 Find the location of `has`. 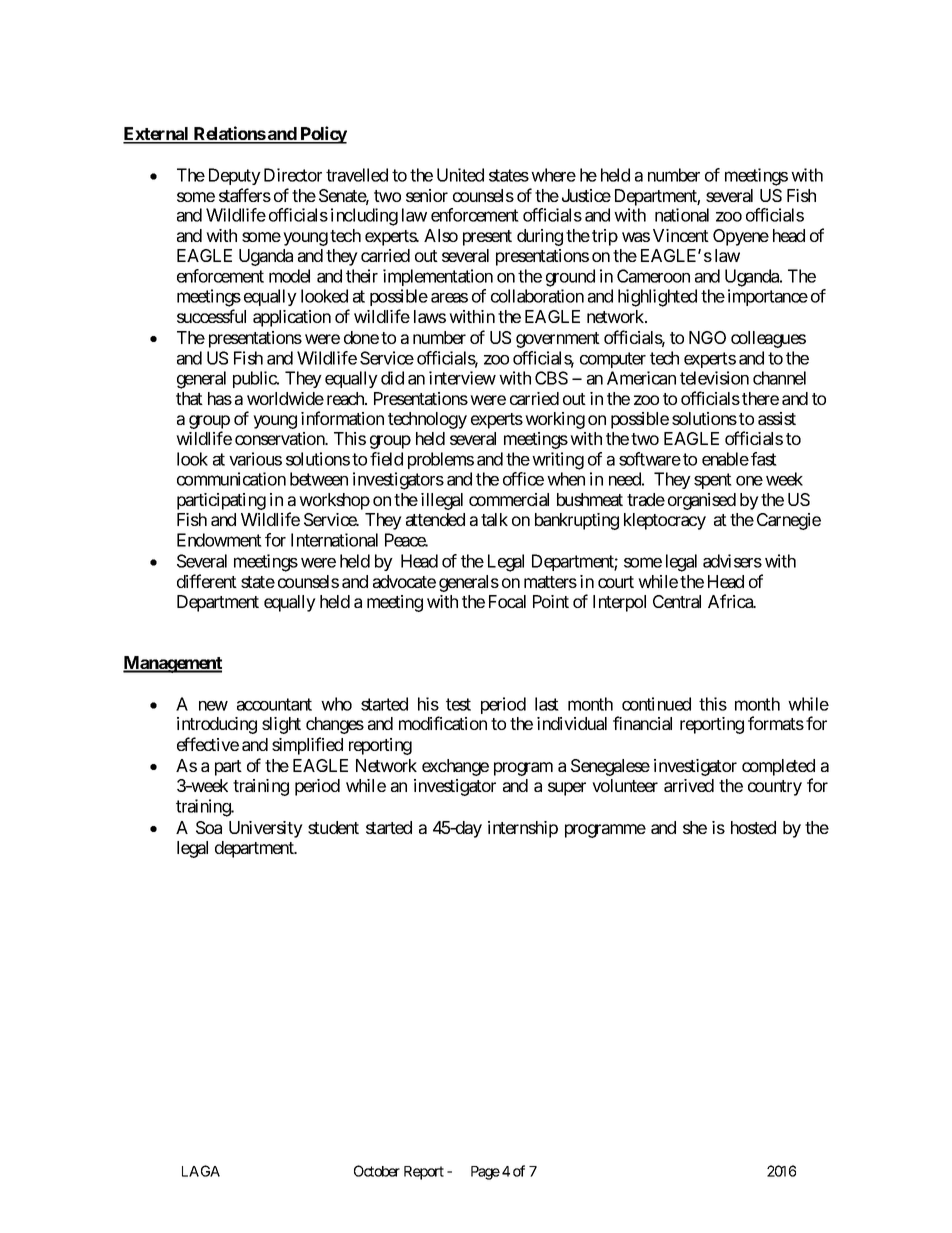

has is located at coordinates (220, 398).
